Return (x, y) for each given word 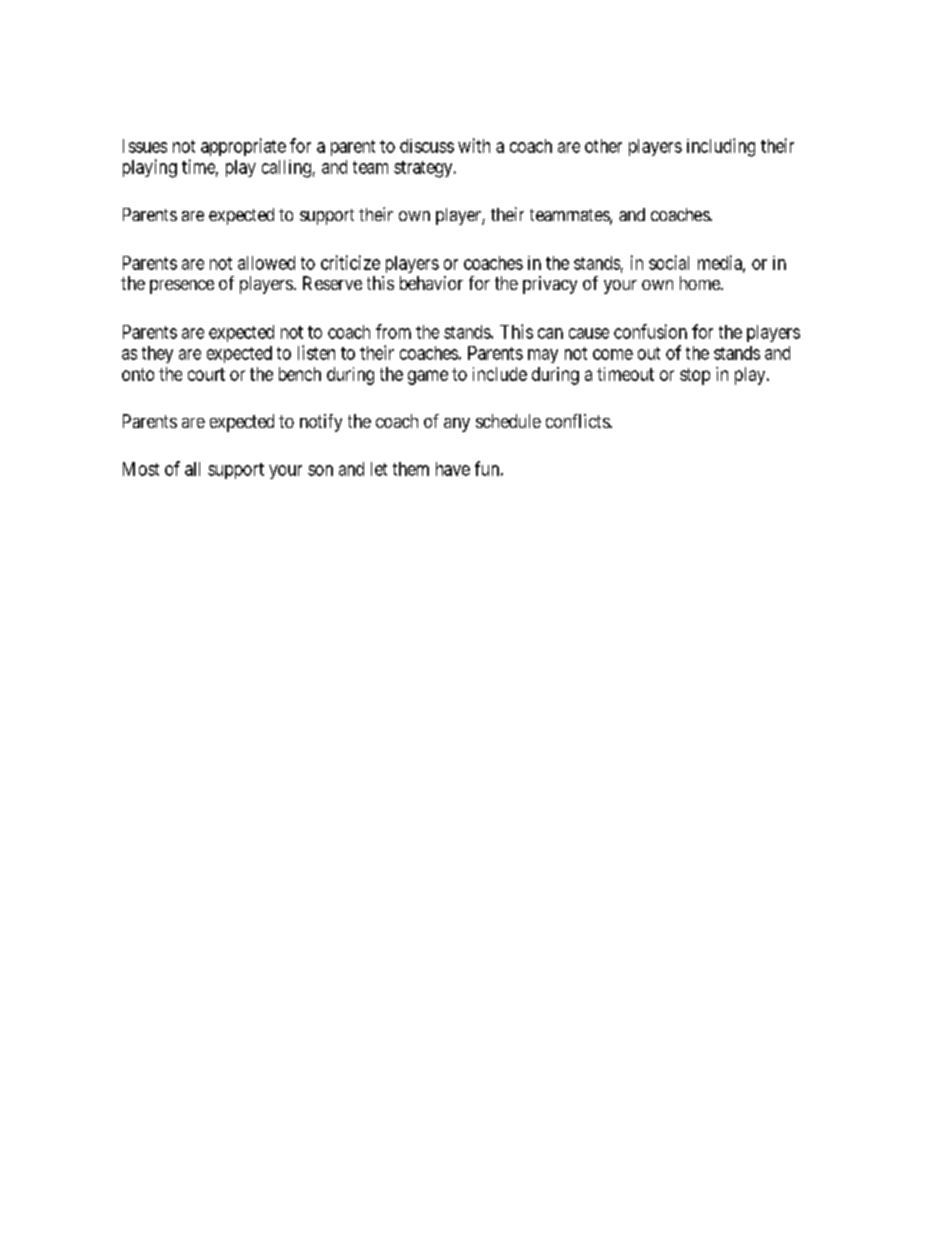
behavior (431, 283)
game (428, 377)
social (669, 262)
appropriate (243, 147)
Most (141, 469)
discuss (427, 146)
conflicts (578, 421)
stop (695, 376)
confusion (650, 331)
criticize (350, 262)
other (603, 146)
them (411, 469)
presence (182, 287)
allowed (266, 263)
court (206, 374)
